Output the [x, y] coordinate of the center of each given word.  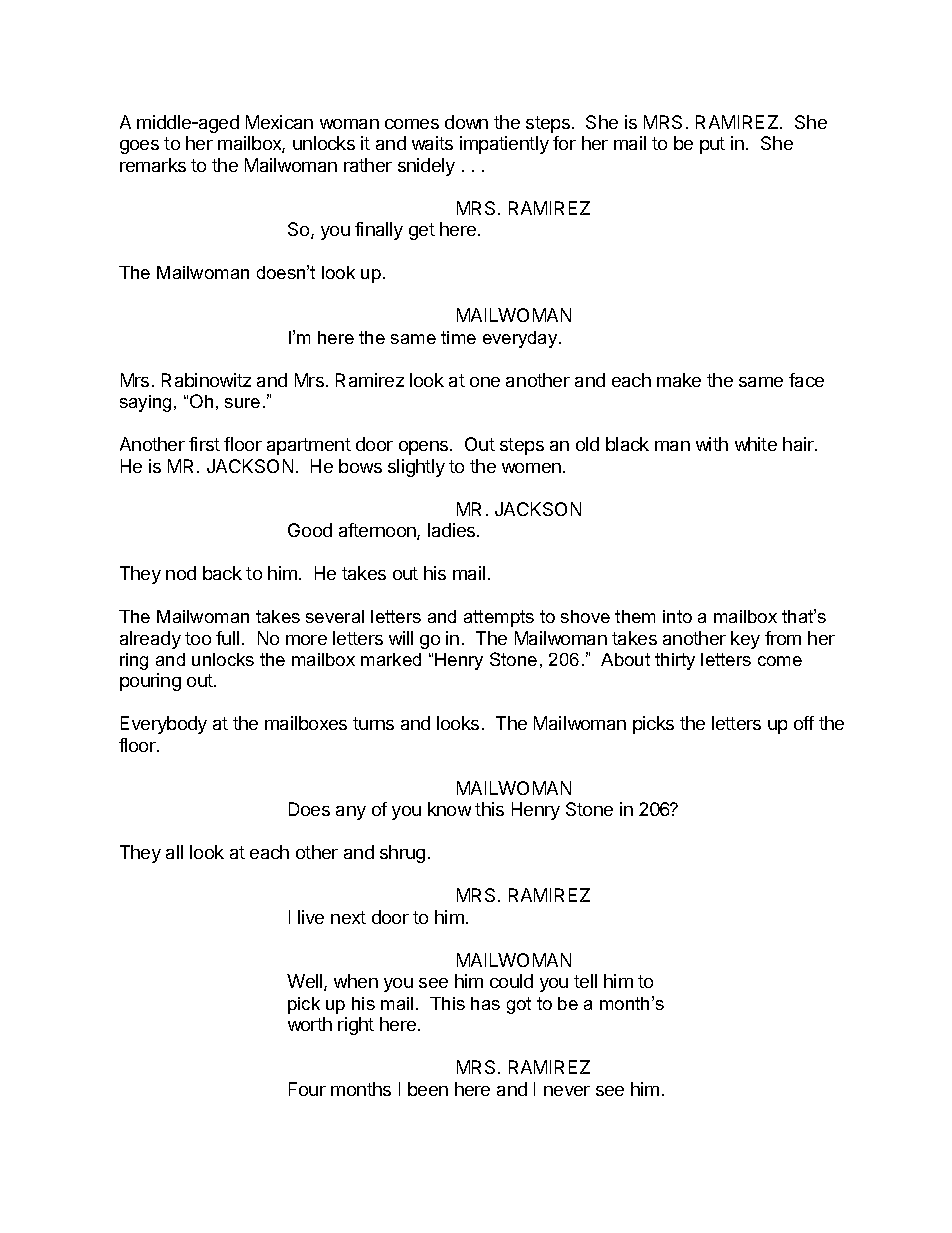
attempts [499, 618]
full [227, 638]
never [567, 1091]
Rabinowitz [206, 380]
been [428, 1089]
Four [307, 1089]
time [458, 337]
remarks [153, 165]
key [745, 640]
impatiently [504, 145]
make [679, 380]
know [449, 809]
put [712, 145]
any [351, 813]
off [804, 723]
